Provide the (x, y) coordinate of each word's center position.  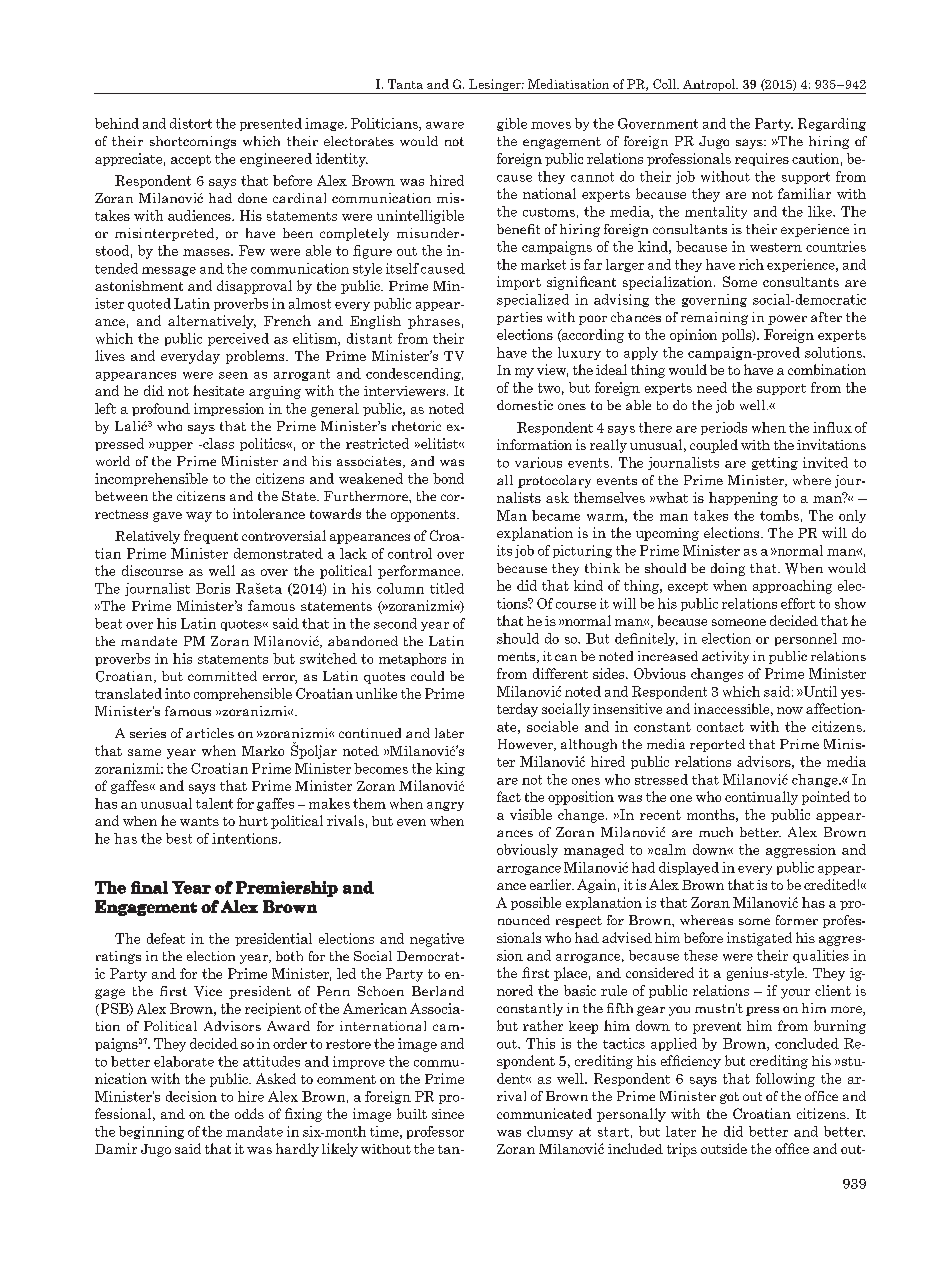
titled (447, 588)
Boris (213, 588)
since (448, 1114)
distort (191, 123)
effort (798, 603)
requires (762, 159)
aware (445, 125)
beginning (151, 1132)
